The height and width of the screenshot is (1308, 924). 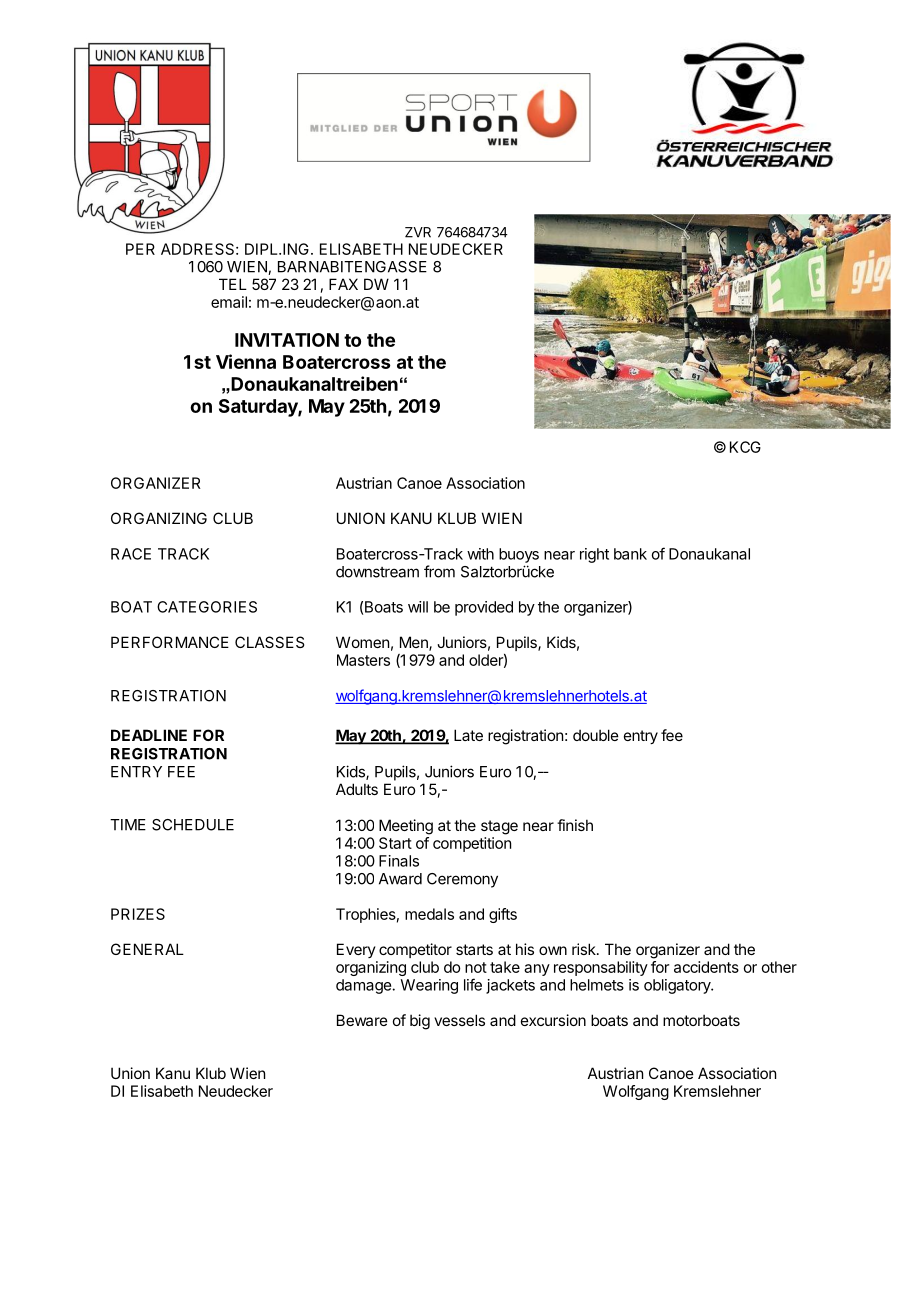 What do you see at coordinates (706, 967) in the screenshot?
I see `accidents` at bounding box center [706, 967].
